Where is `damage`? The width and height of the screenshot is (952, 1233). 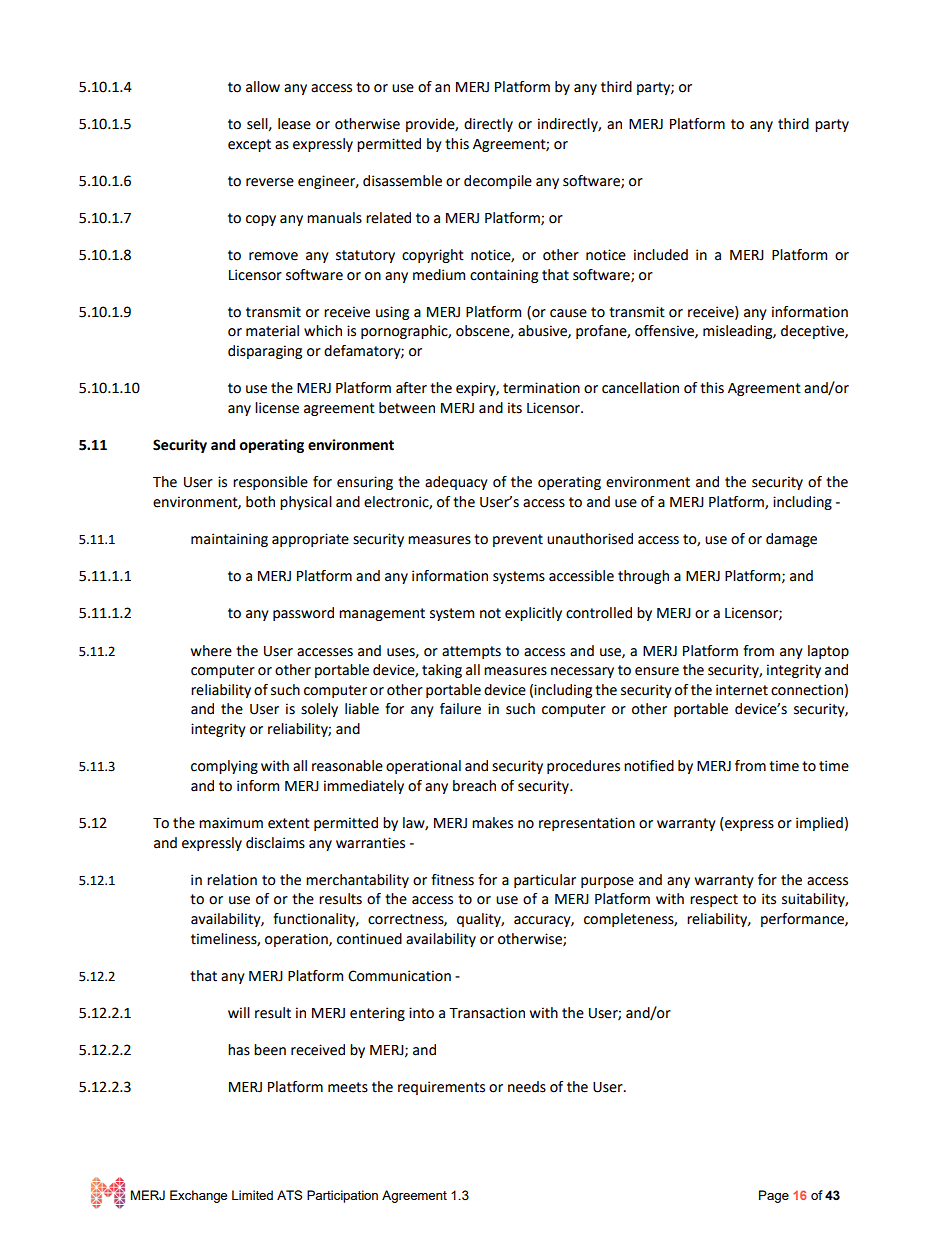 damage is located at coordinates (791, 540).
